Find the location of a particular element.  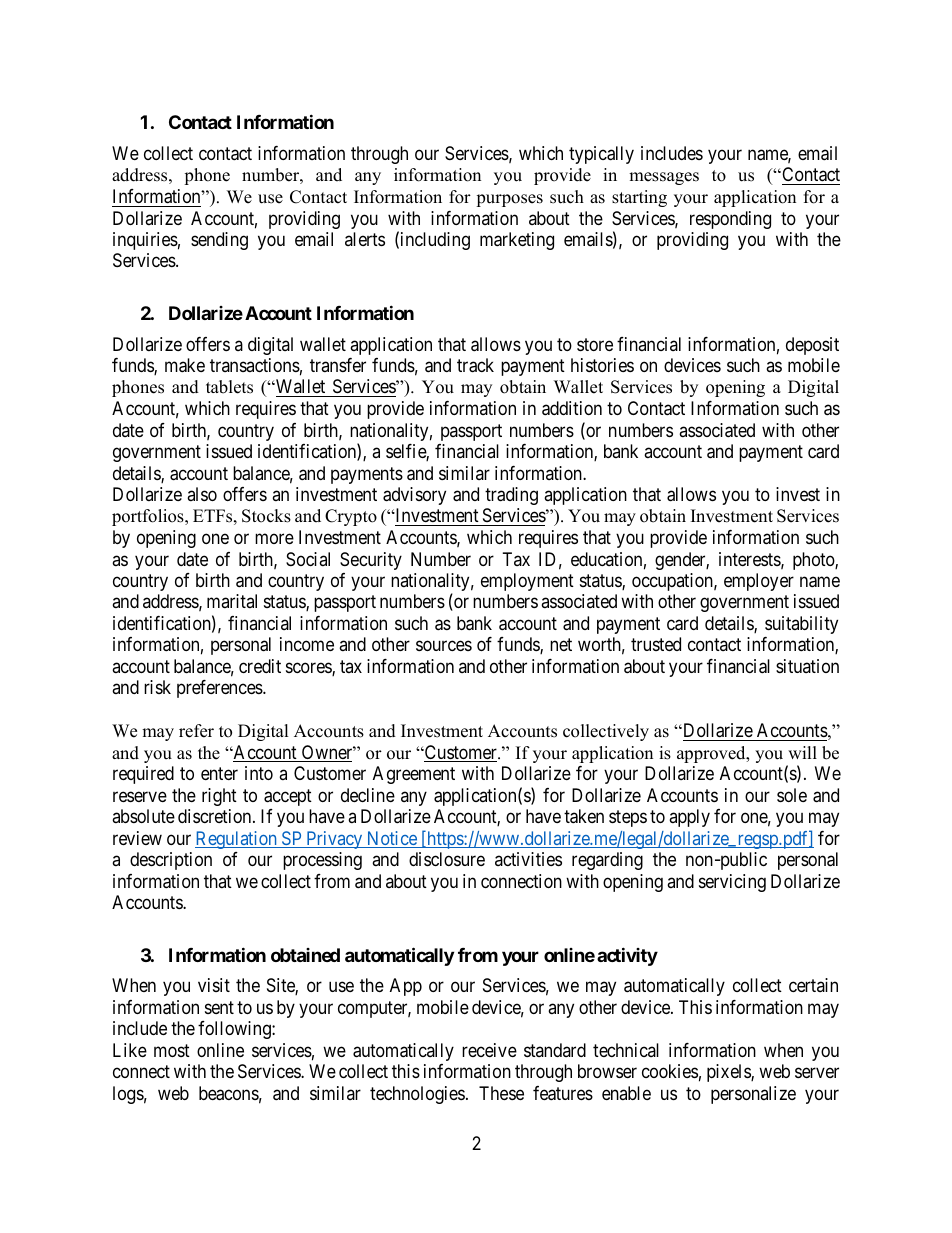

sources is located at coordinates (444, 646).
